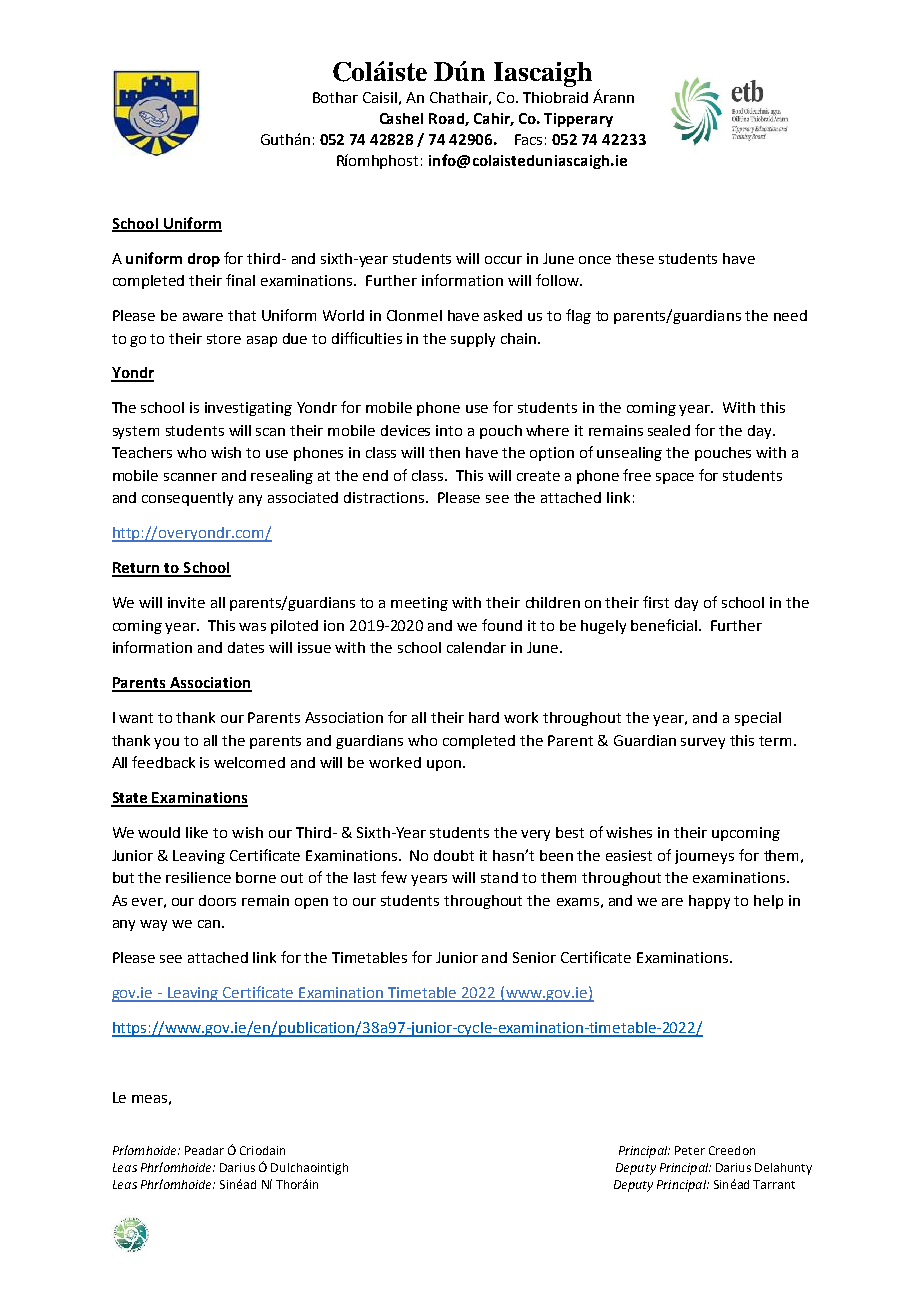  What do you see at coordinates (665, 625) in the page?
I see `beneficial` at bounding box center [665, 625].
